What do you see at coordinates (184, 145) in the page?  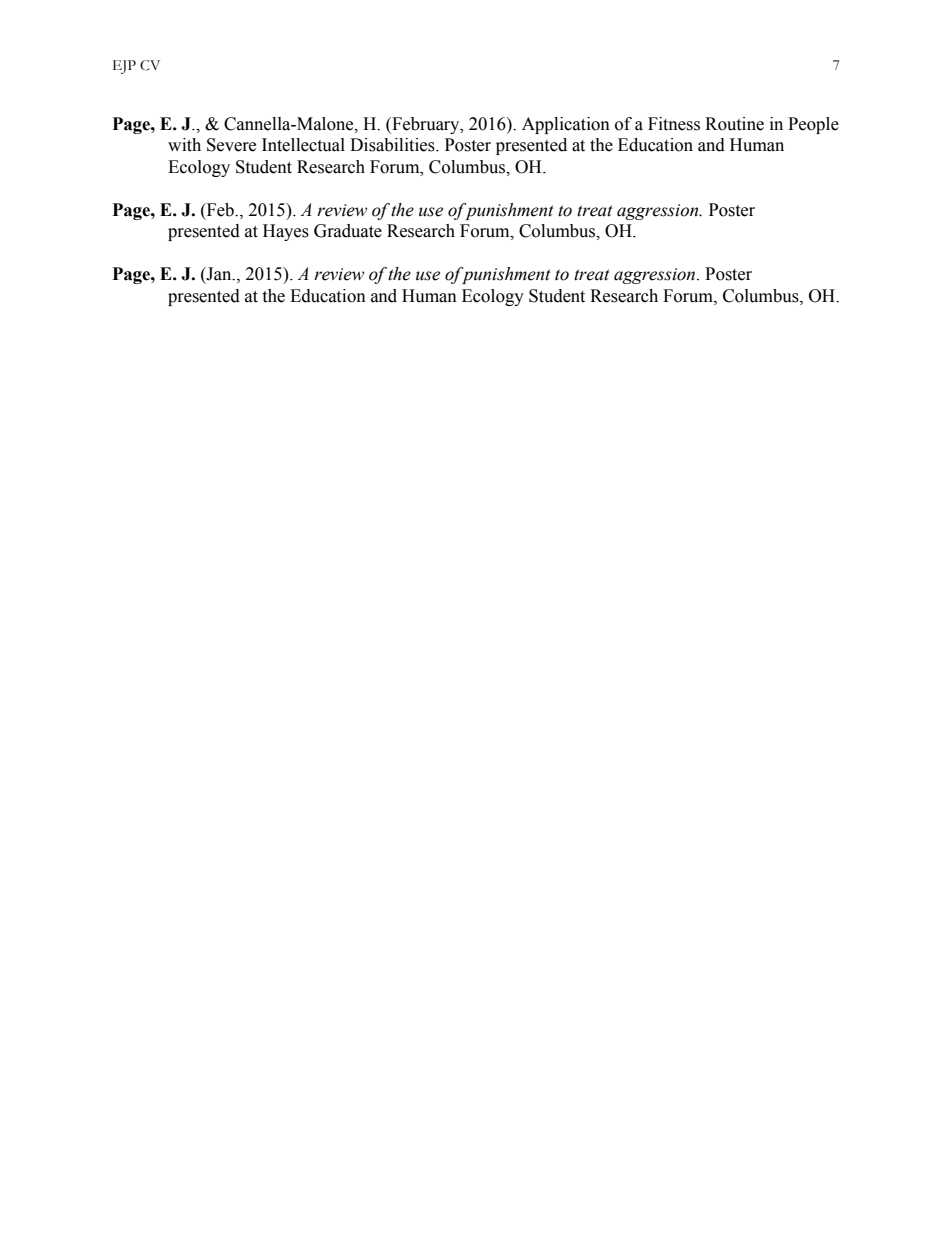 I see `with` at bounding box center [184, 145].
